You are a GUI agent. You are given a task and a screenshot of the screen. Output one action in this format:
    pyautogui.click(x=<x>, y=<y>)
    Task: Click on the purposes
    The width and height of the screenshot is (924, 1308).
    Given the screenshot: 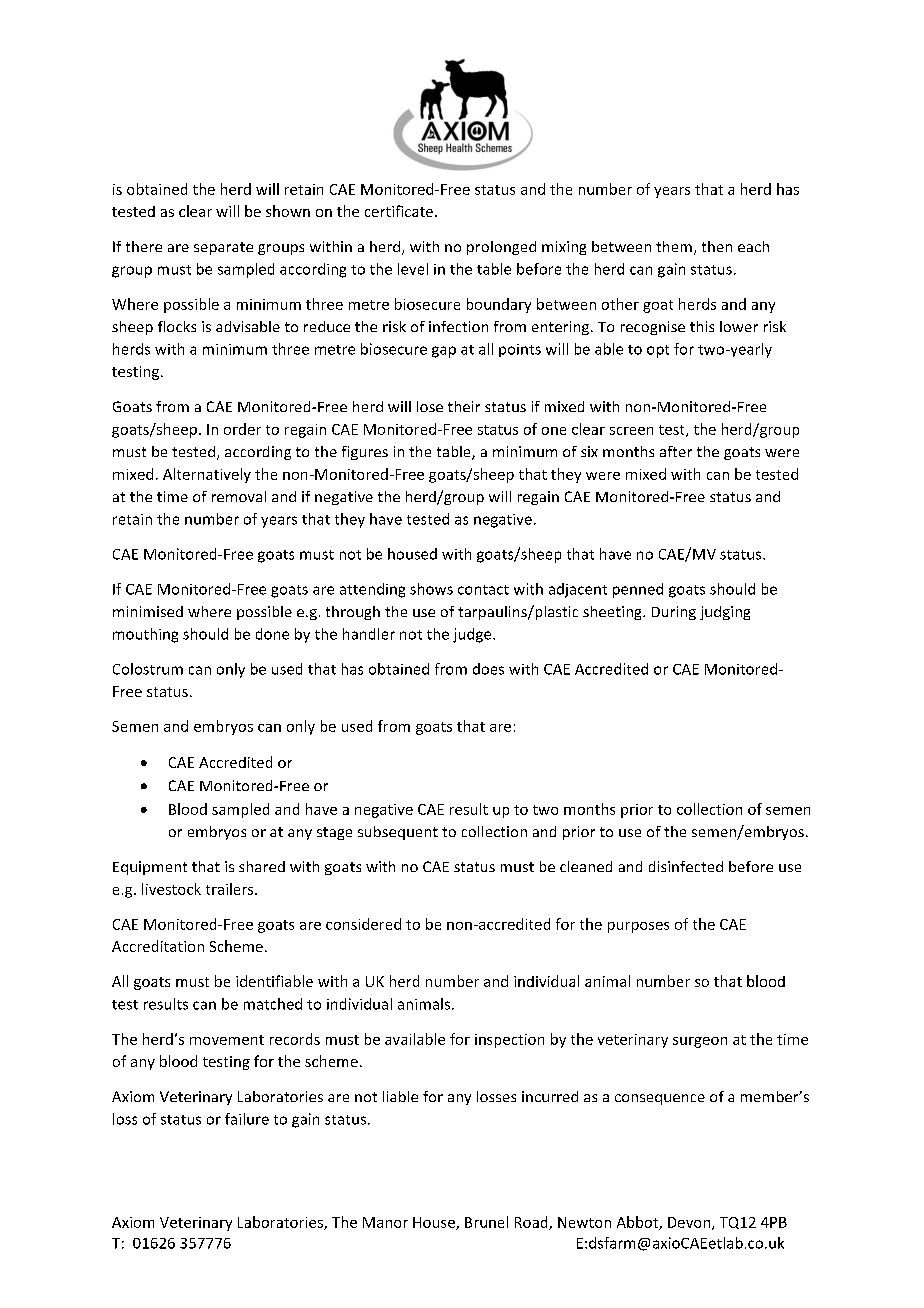 What is the action you would take?
    pyautogui.click(x=638, y=927)
